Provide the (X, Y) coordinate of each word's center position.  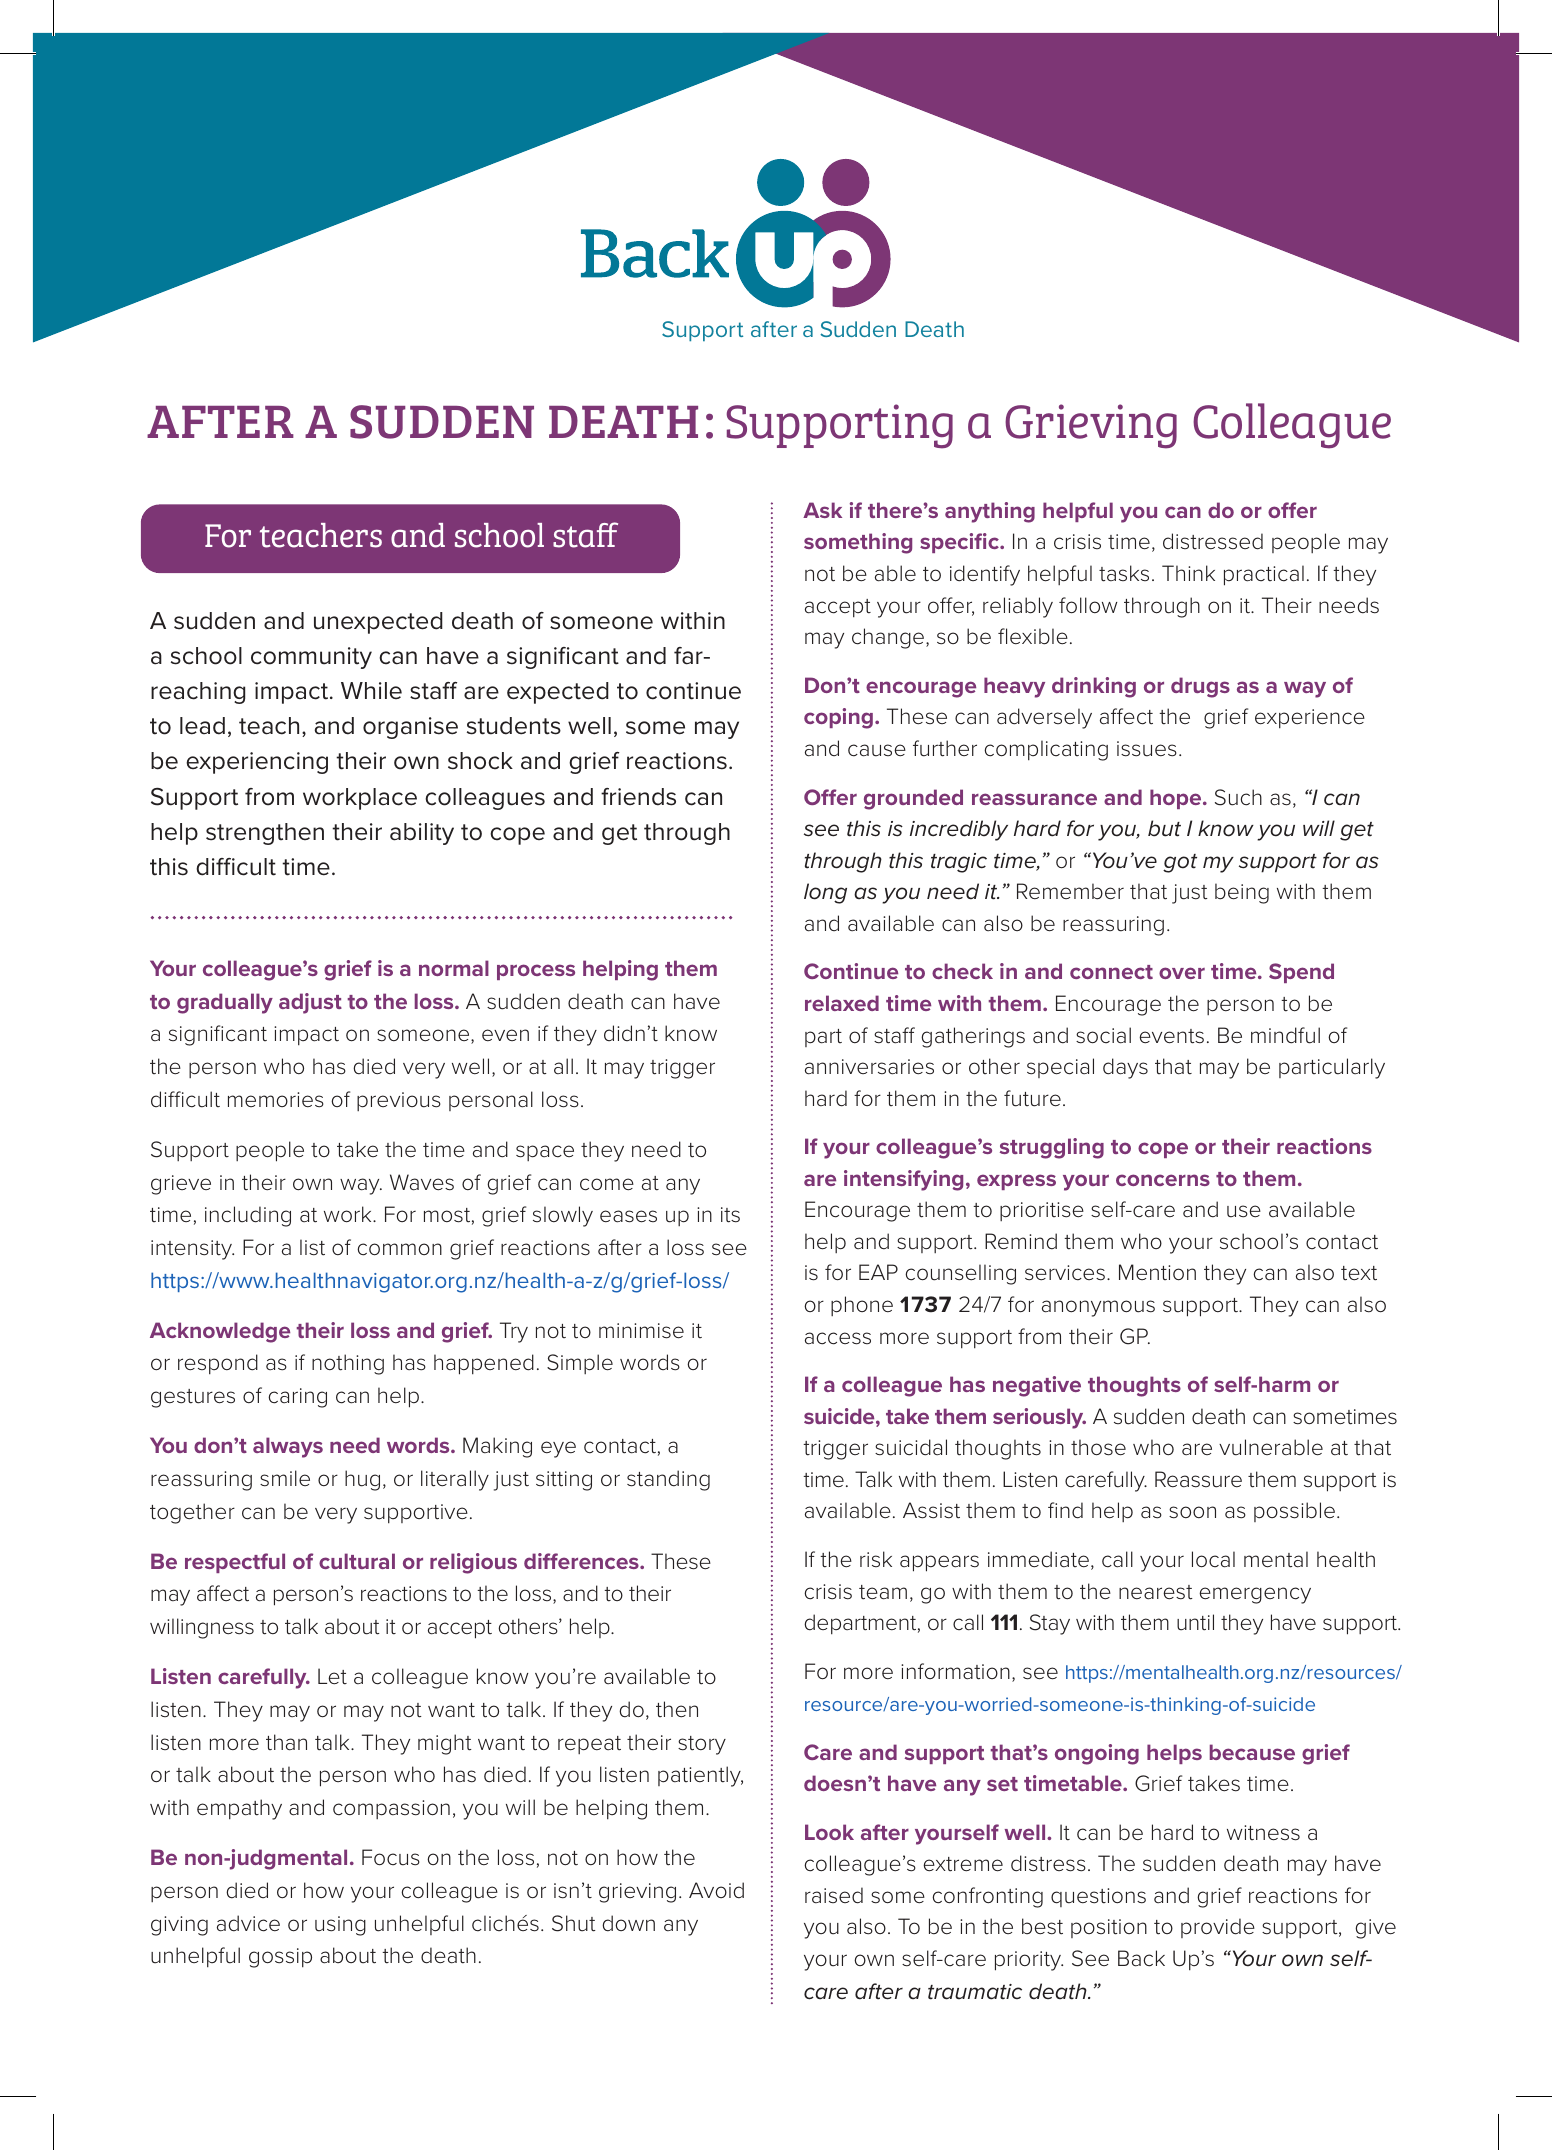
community (311, 658)
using (340, 1926)
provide (1218, 1928)
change (889, 638)
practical (1264, 575)
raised (834, 1895)
